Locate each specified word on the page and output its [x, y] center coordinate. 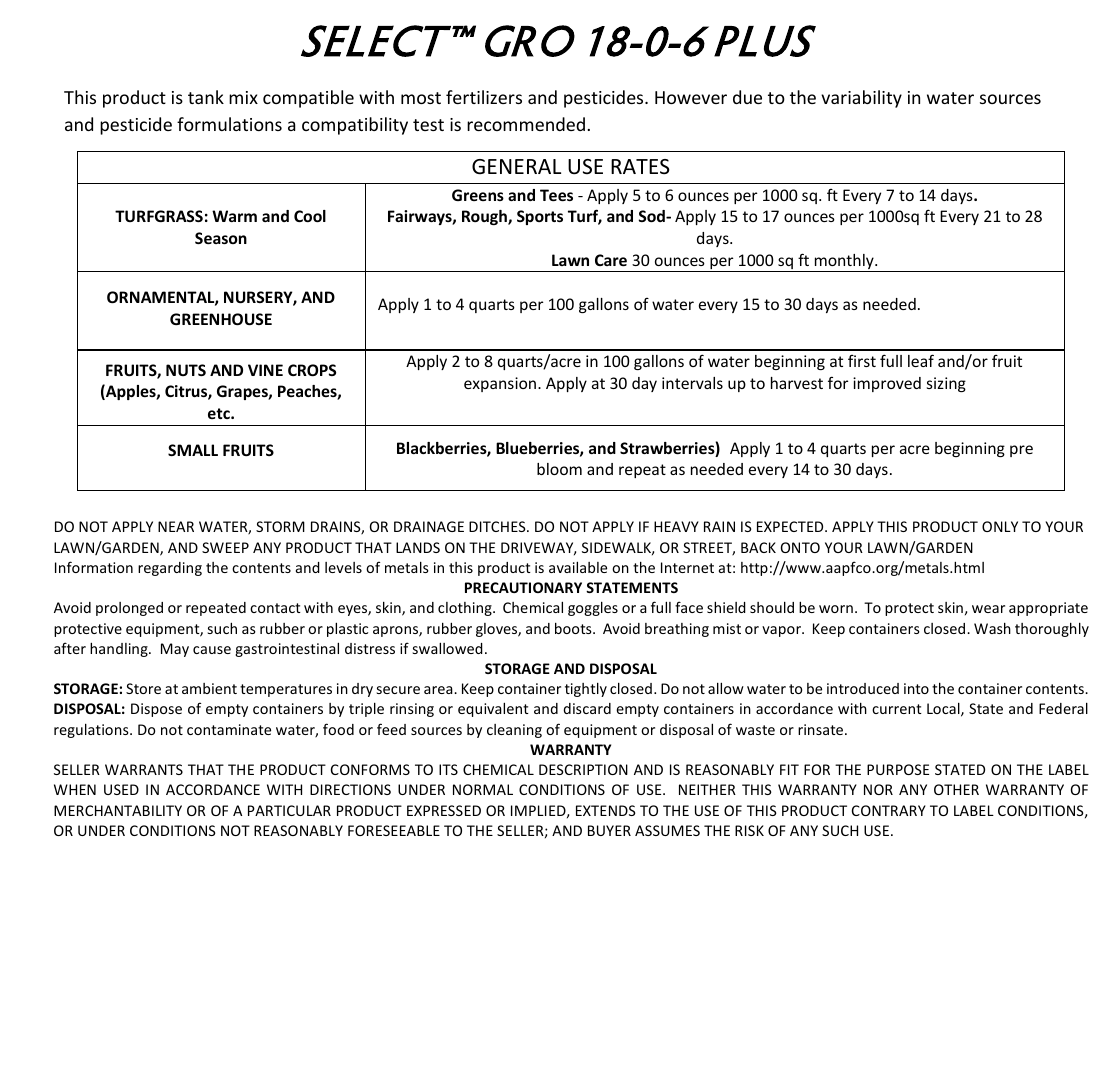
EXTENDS [606, 810]
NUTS [186, 370]
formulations [229, 124]
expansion [501, 384]
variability [861, 99]
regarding [170, 569]
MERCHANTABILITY [118, 810]
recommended [526, 124]
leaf [921, 360]
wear [988, 609]
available [578, 567]
